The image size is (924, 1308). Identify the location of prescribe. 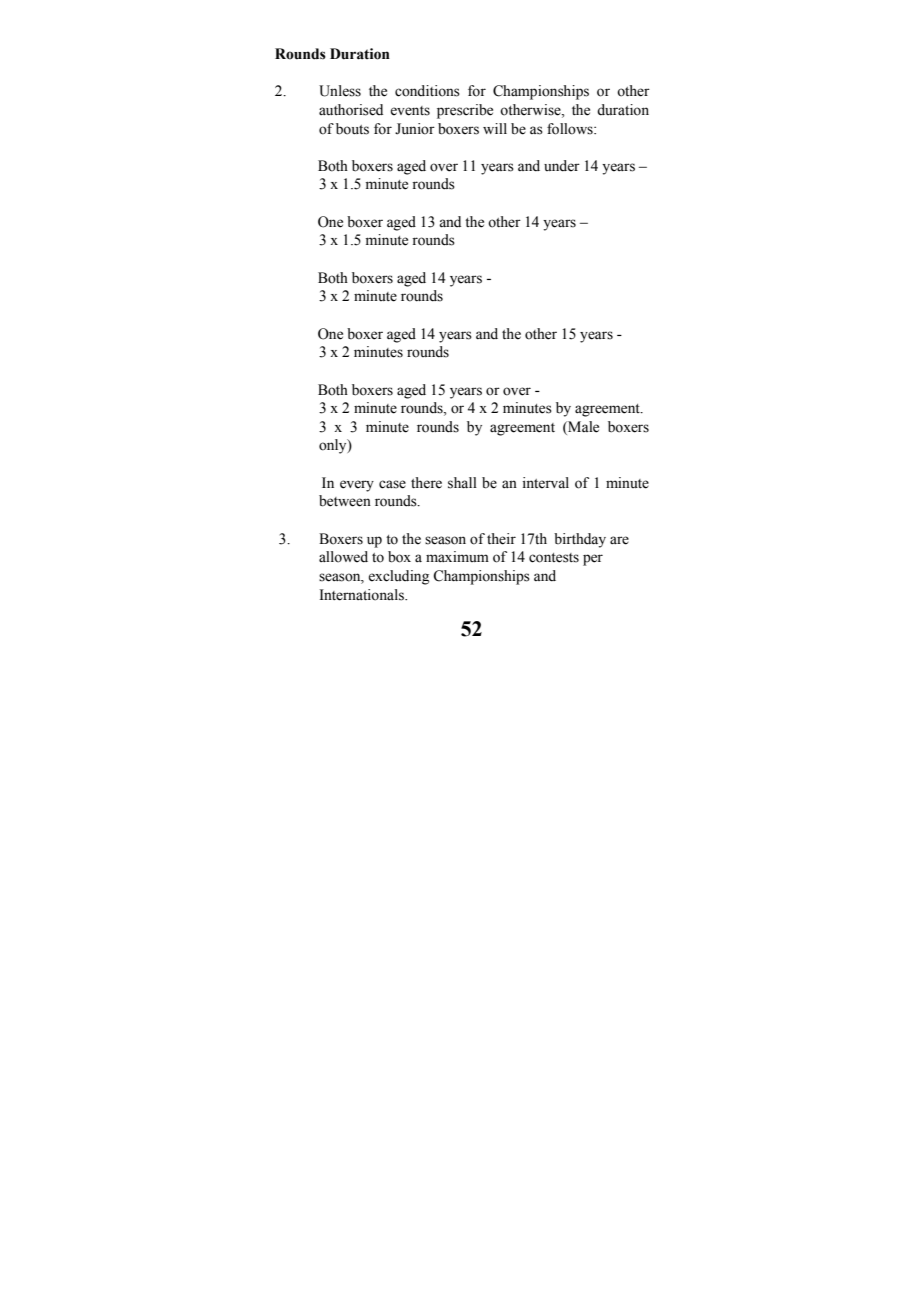
(465, 111).
